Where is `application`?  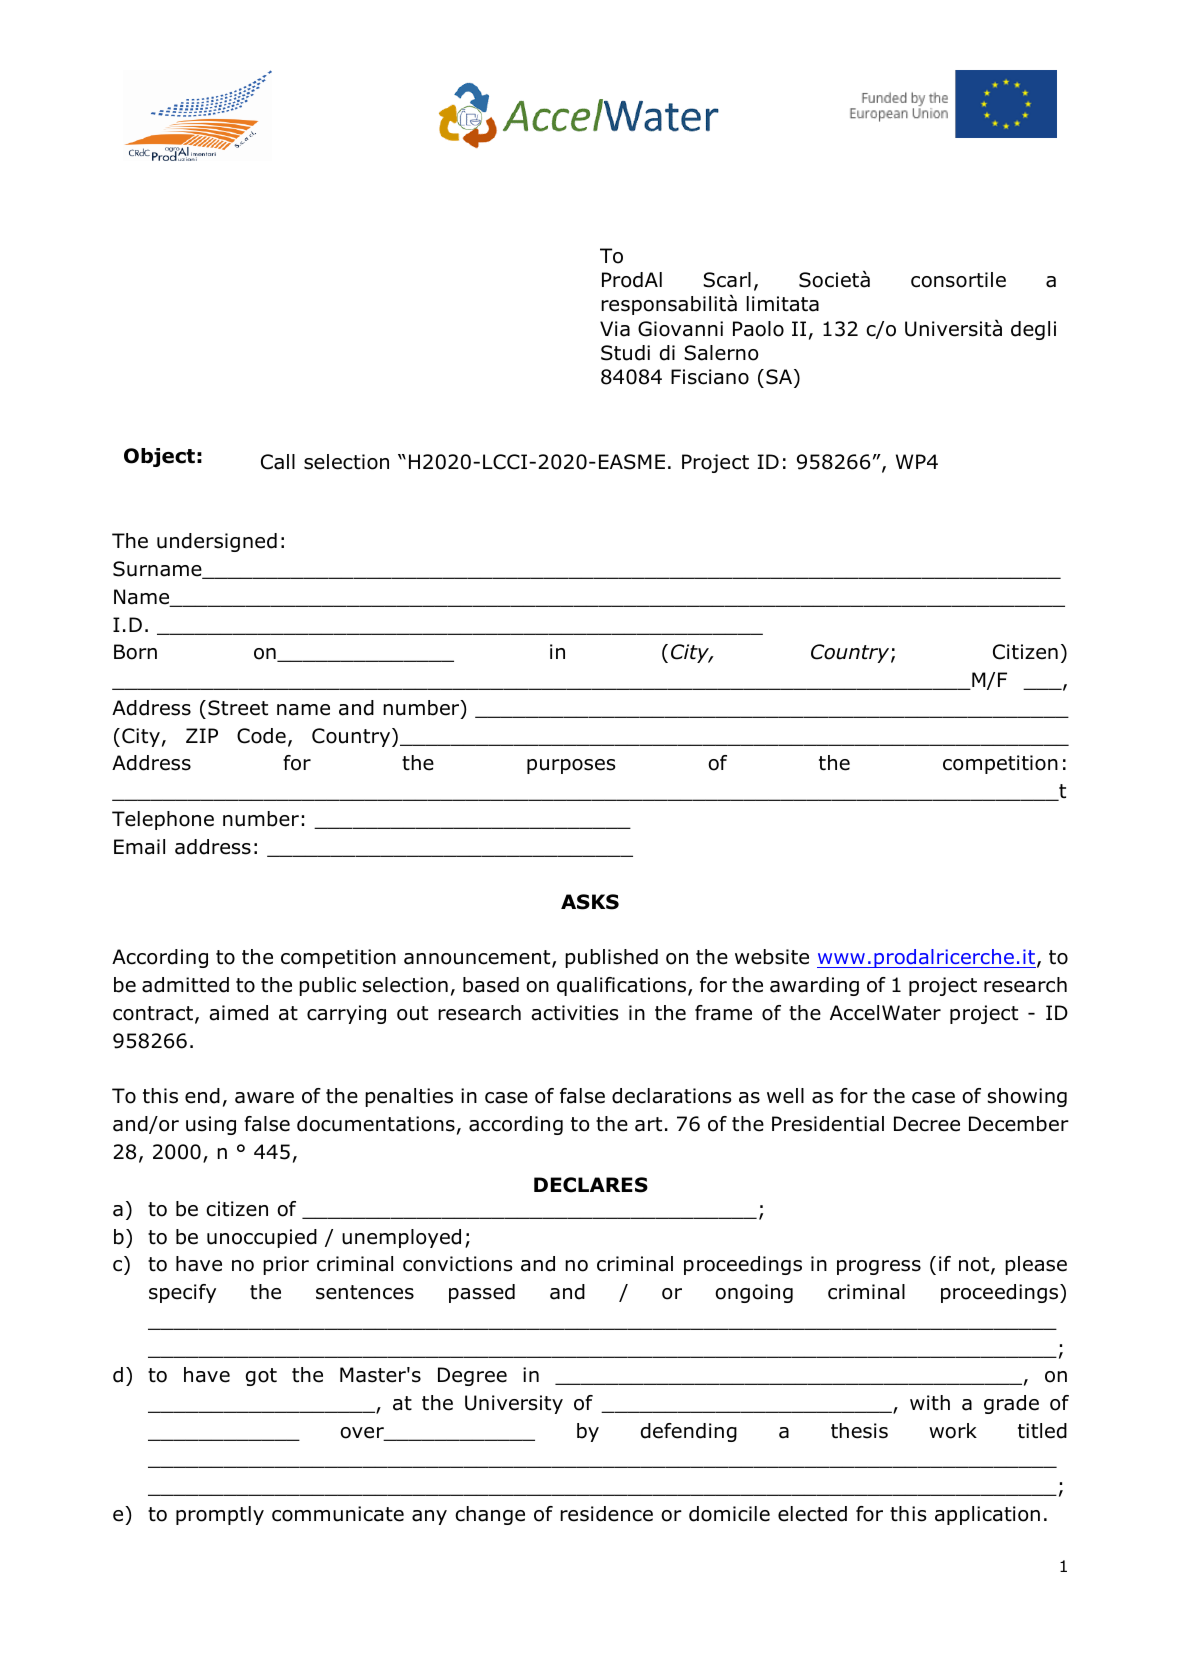 application is located at coordinates (987, 1515).
